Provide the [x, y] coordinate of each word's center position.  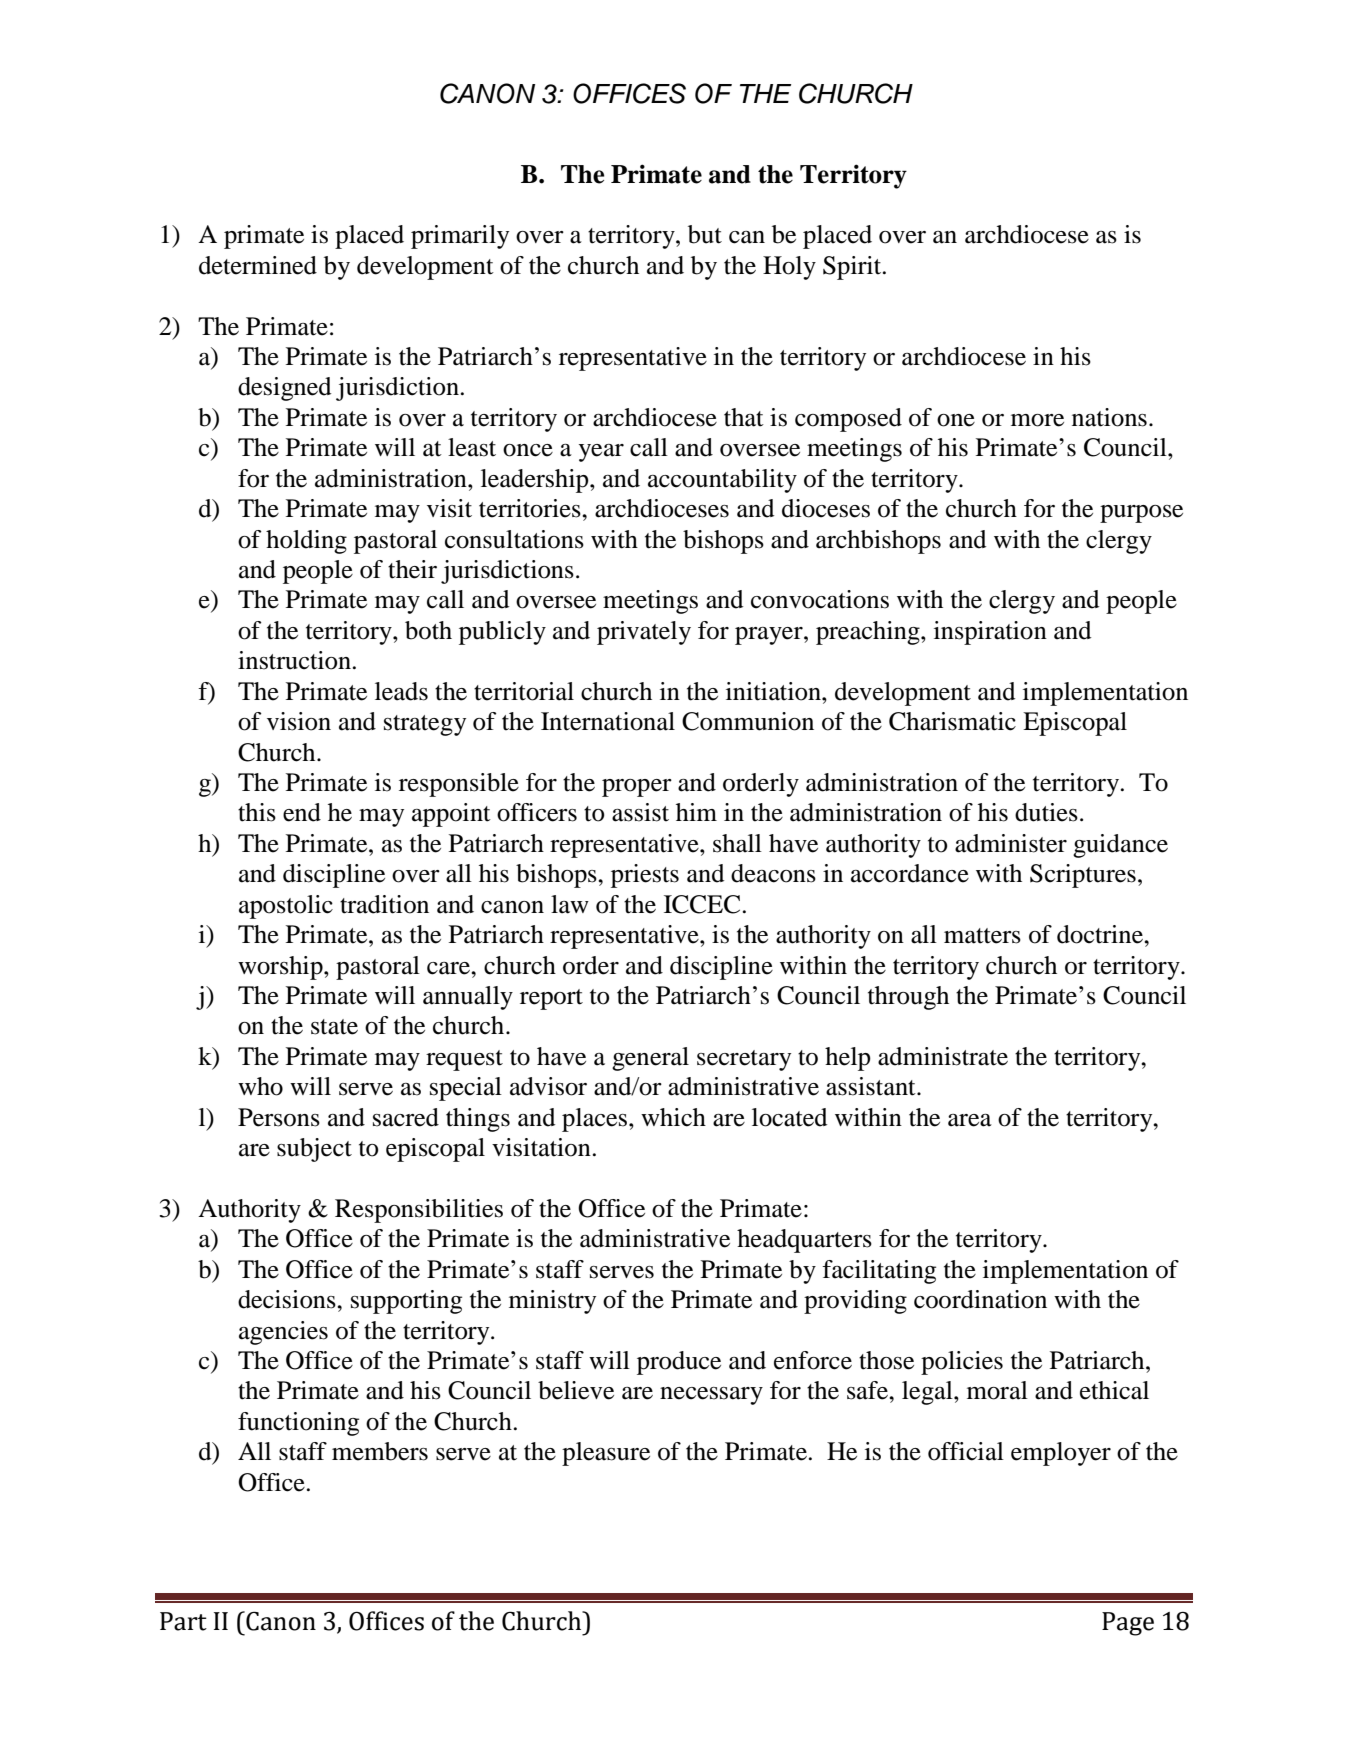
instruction [294, 660]
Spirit [853, 268]
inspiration [990, 633]
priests [645, 876]
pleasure [606, 1454]
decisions [288, 1299]
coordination [980, 1299]
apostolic [286, 907]
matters [982, 936]
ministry [552, 1302]
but [705, 234]
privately [644, 633]
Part [183, 1621]
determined [258, 265]
